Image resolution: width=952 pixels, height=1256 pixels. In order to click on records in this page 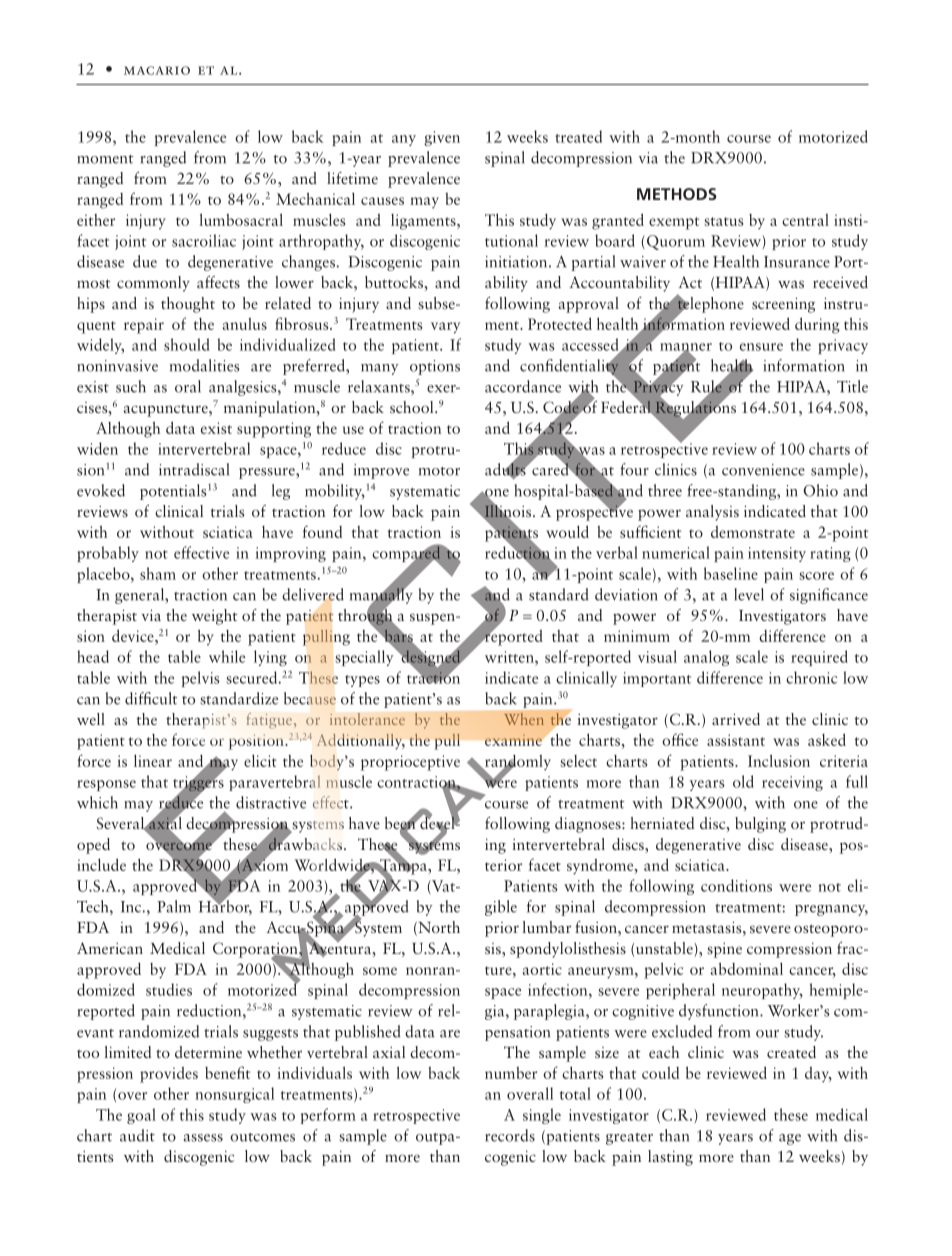, I will do `click(510, 1135)`.
